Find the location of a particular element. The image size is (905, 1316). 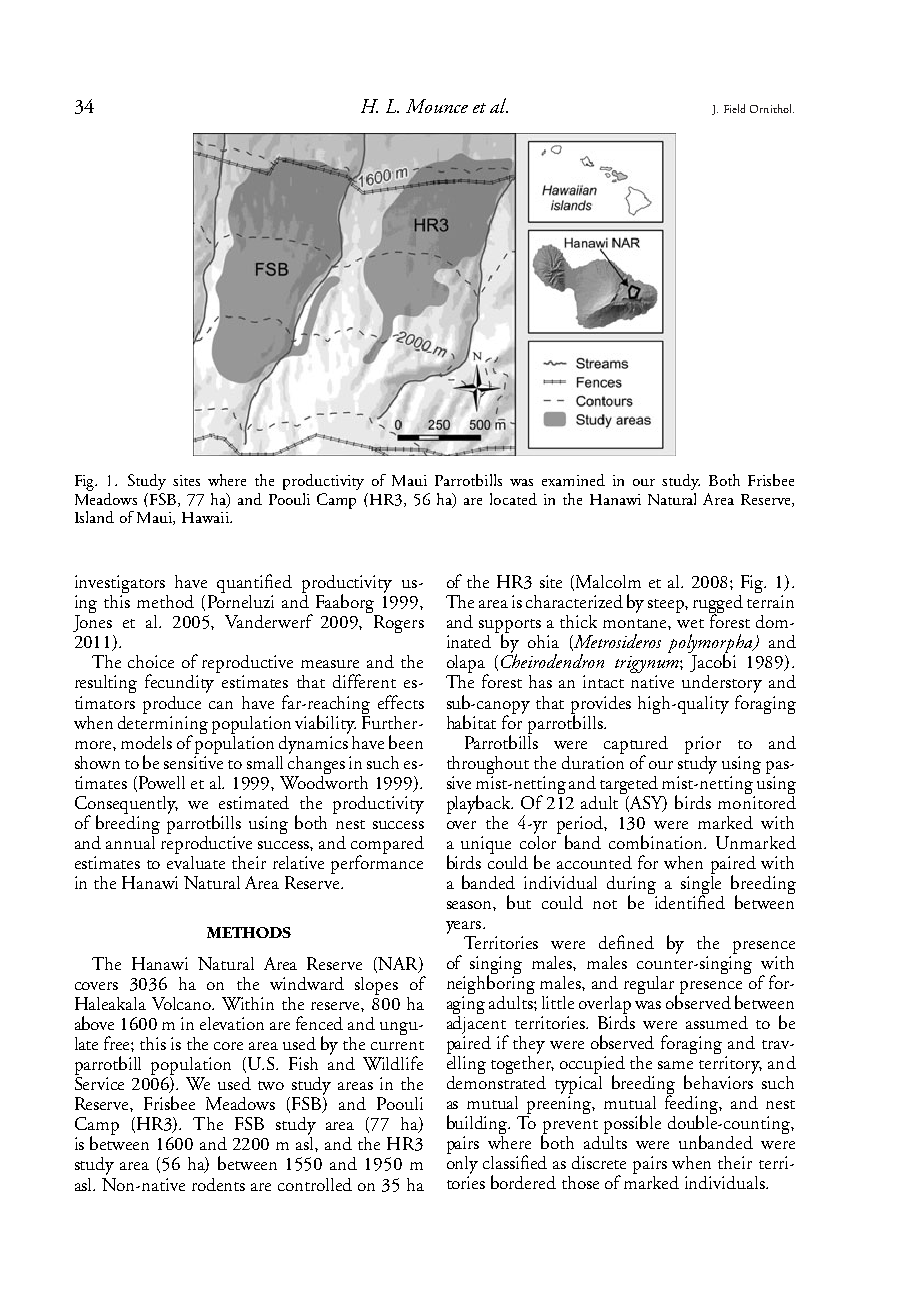

located is located at coordinates (513, 499).
